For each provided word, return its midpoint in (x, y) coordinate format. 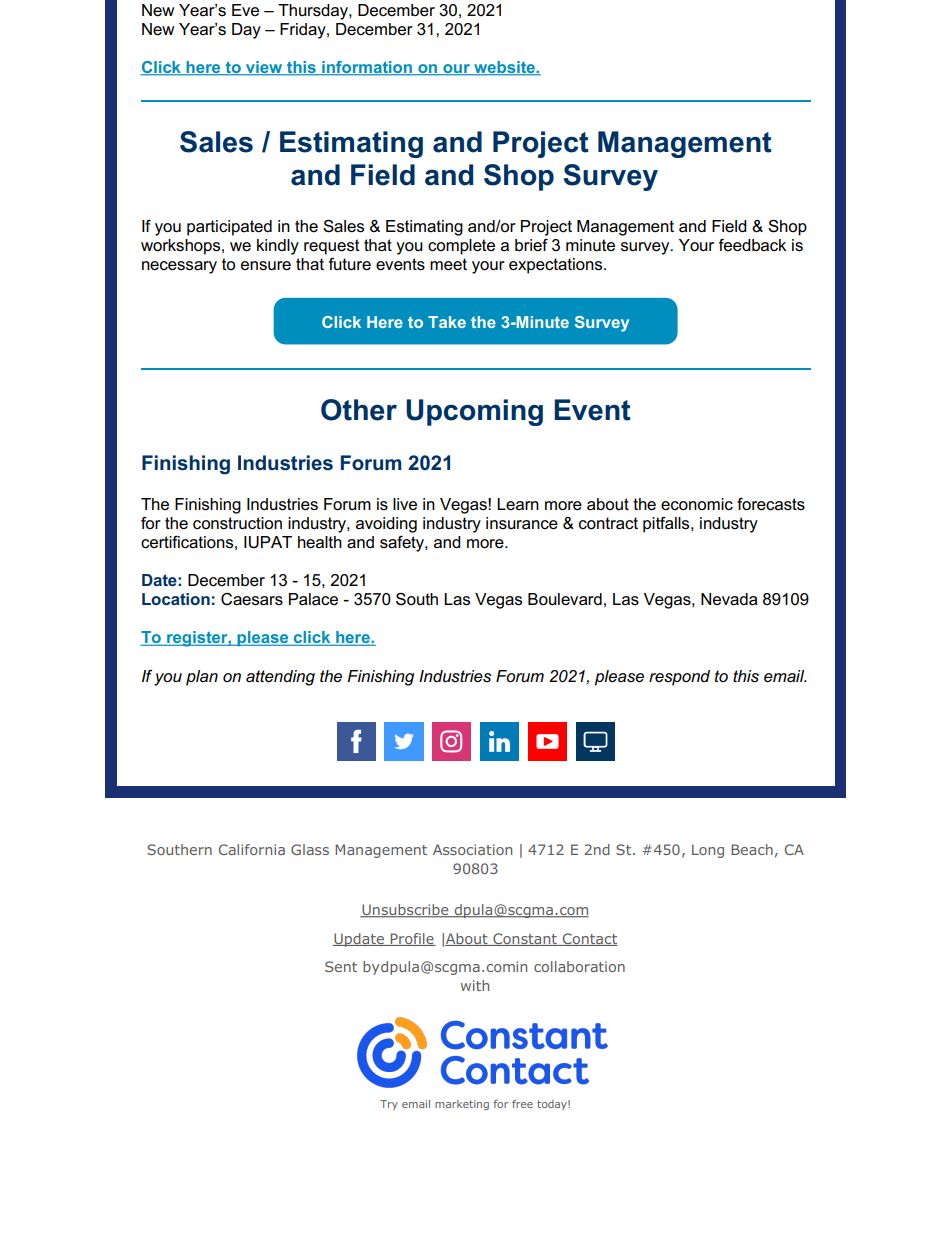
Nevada (729, 599)
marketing (462, 1105)
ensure (266, 266)
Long (708, 851)
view (264, 68)
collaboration (579, 966)
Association (472, 849)
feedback (752, 245)
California (252, 849)
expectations (557, 266)
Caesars (252, 599)
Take (447, 322)
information (367, 68)
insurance (522, 523)
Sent (341, 966)
